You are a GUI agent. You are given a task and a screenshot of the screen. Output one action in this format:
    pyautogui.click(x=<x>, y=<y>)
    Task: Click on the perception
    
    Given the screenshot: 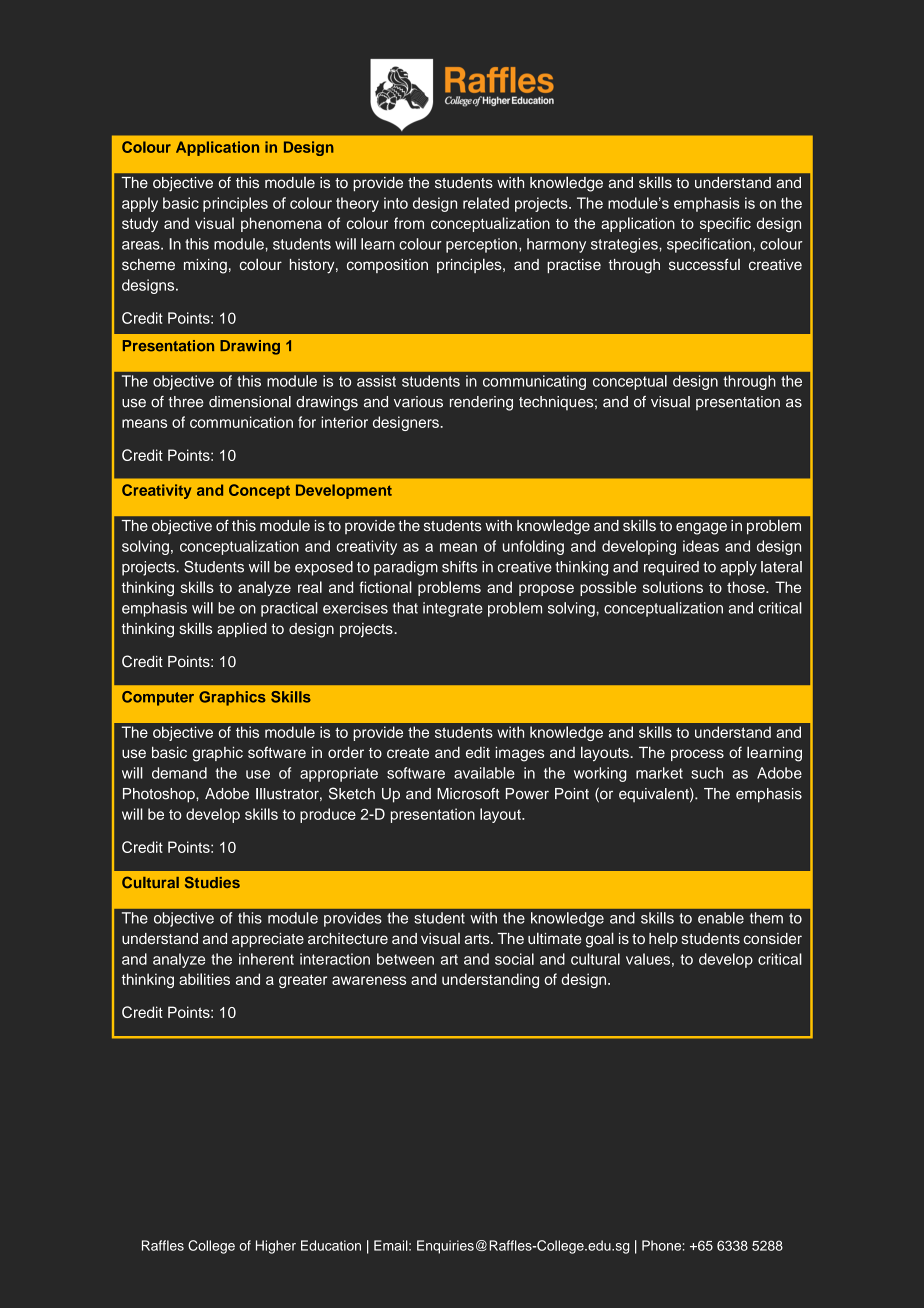 What is the action you would take?
    pyautogui.click(x=481, y=245)
